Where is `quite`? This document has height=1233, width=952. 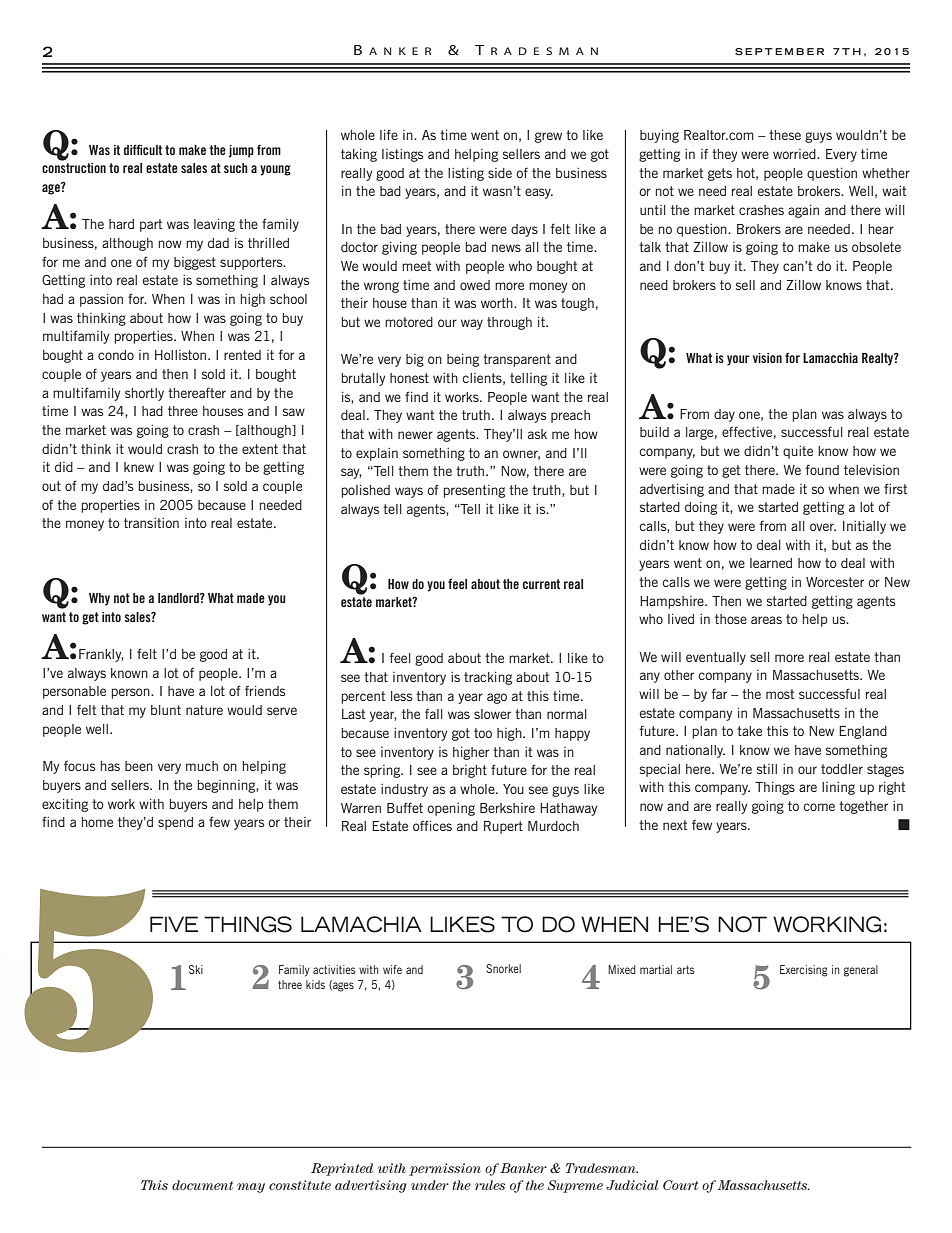
quite is located at coordinates (798, 452).
